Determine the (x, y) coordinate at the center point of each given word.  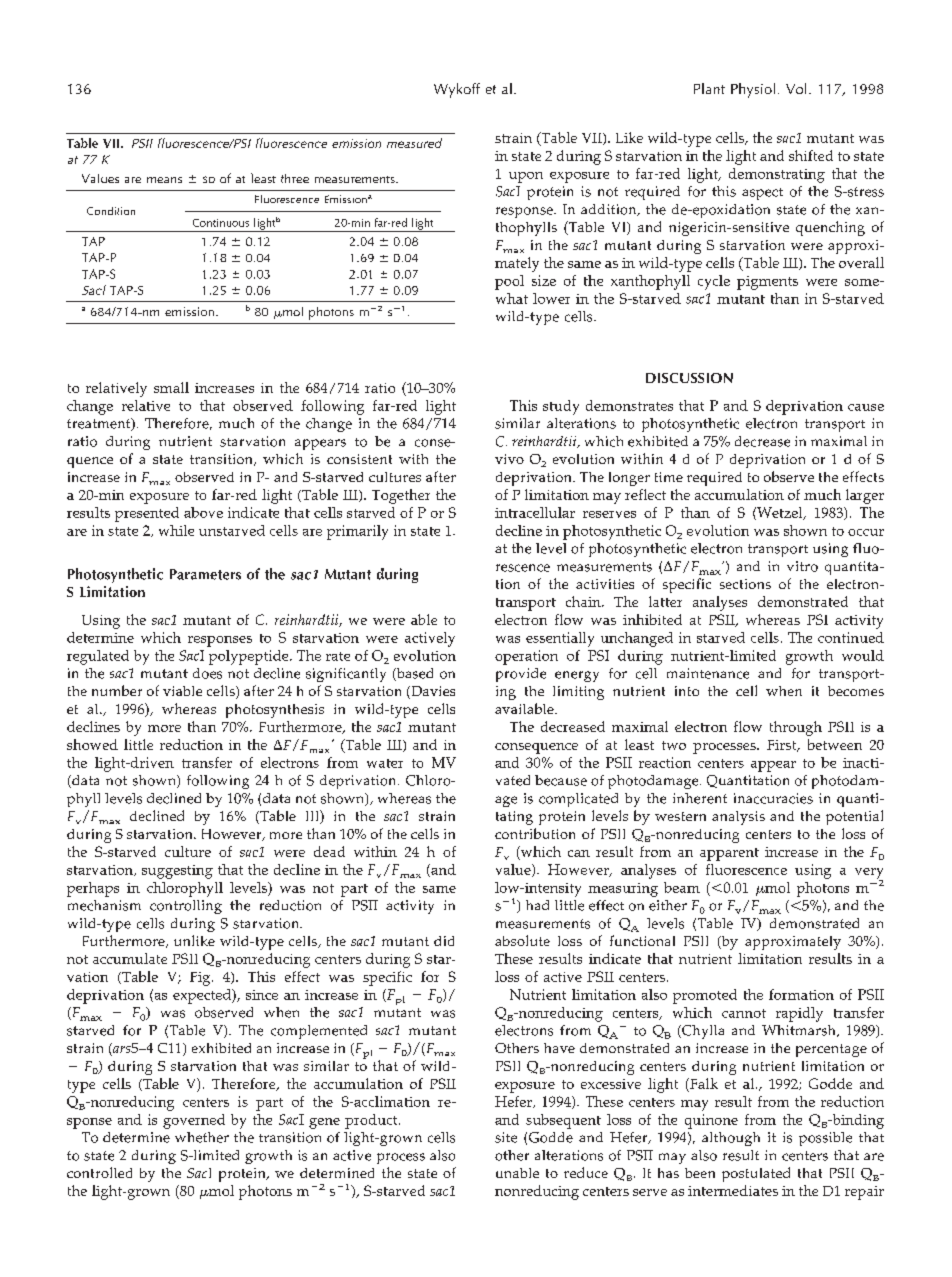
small (171, 387)
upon (526, 177)
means (164, 180)
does (207, 673)
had (537, 905)
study (561, 407)
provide (521, 675)
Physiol (753, 90)
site (506, 1137)
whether (202, 1137)
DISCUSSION (689, 378)
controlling (186, 907)
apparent (729, 854)
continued (851, 637)
